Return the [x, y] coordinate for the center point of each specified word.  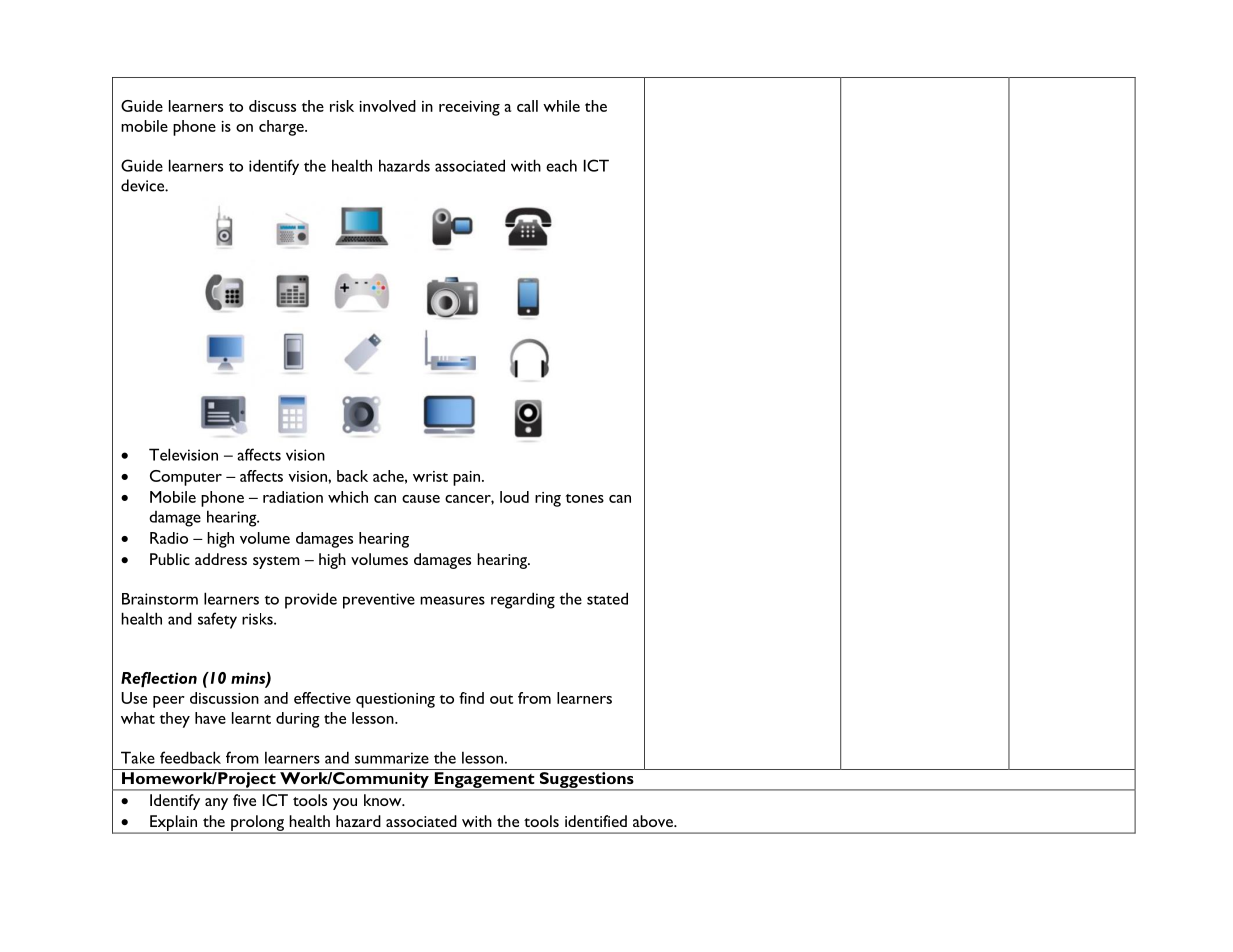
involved [388, 106]
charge [282, 128]
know [384, 800]
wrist [430, 476]
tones [585, 498]
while [561, 106]
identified [596, 821]
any [216, 804]
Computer [186, 478]
